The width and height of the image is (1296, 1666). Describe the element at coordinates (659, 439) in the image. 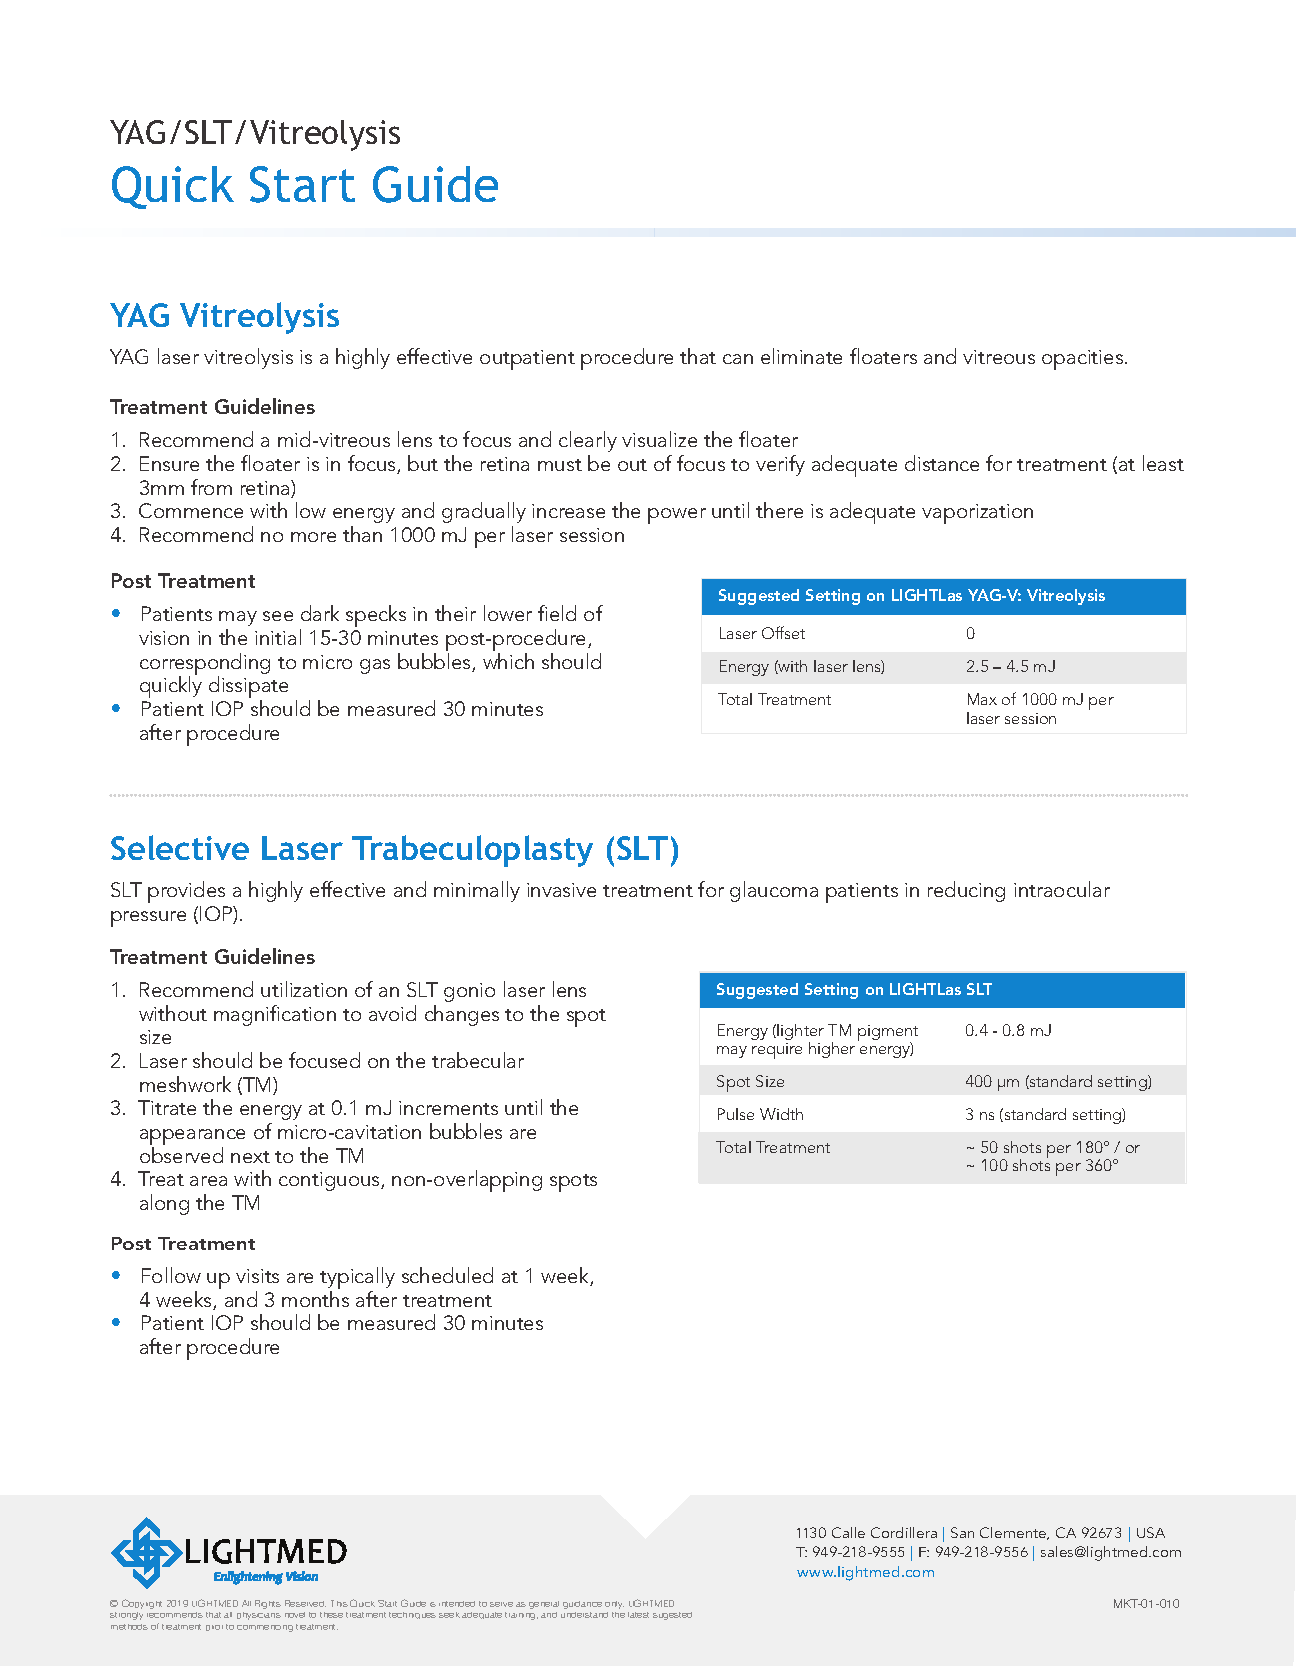

I see `visualize` at that location.
